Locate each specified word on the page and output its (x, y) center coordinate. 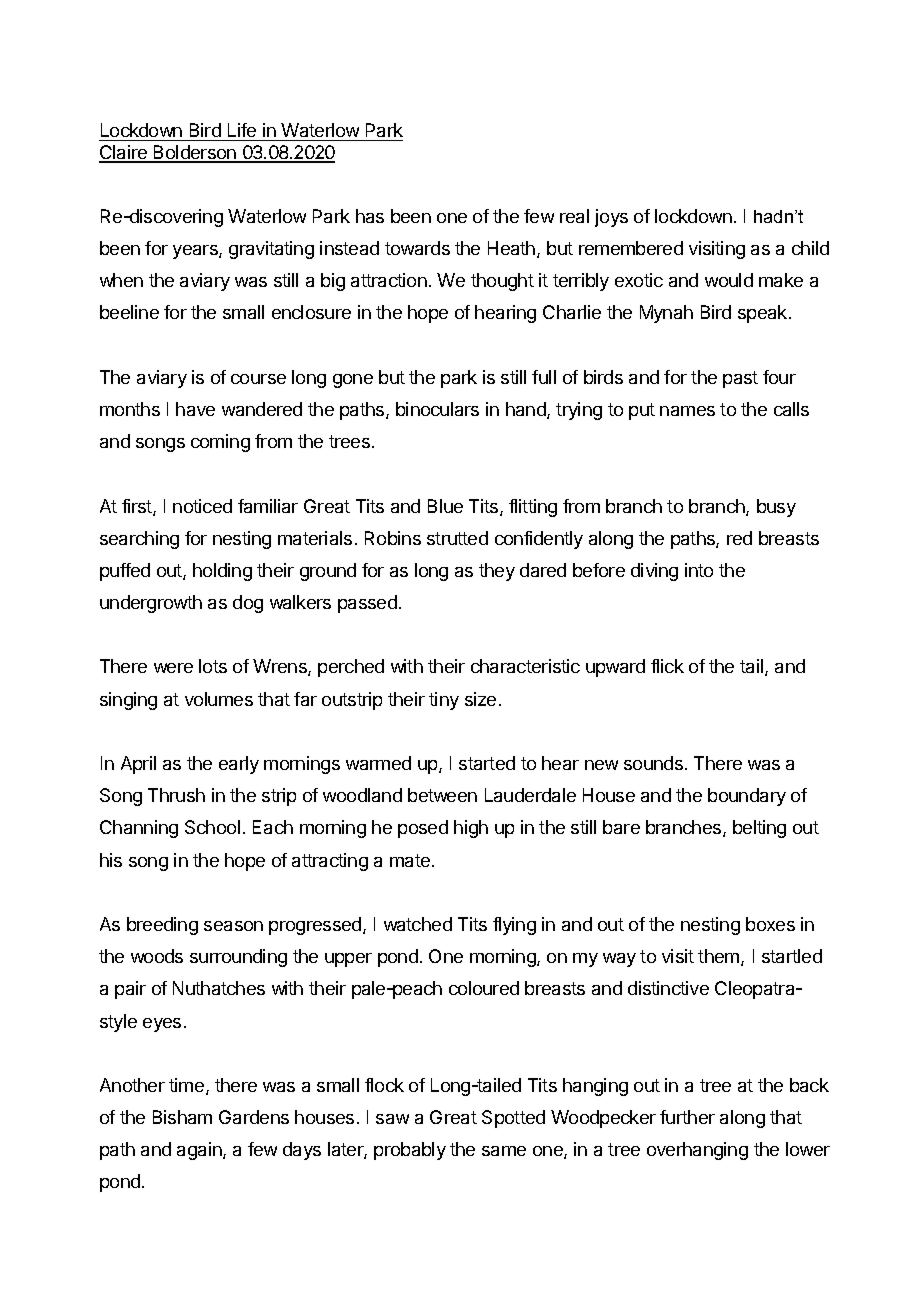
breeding (162, 926)
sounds (653, 763)
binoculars (437, 409)
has (370, 216)
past (740, 379)
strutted (457, 538)
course (258, 379)
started (487, 763)
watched (418, 924)
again (200, 1151)
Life (242, 130)
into (699, 570)
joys (611, 218)
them (720, 957)
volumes (219, 699)
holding (222, 572)
